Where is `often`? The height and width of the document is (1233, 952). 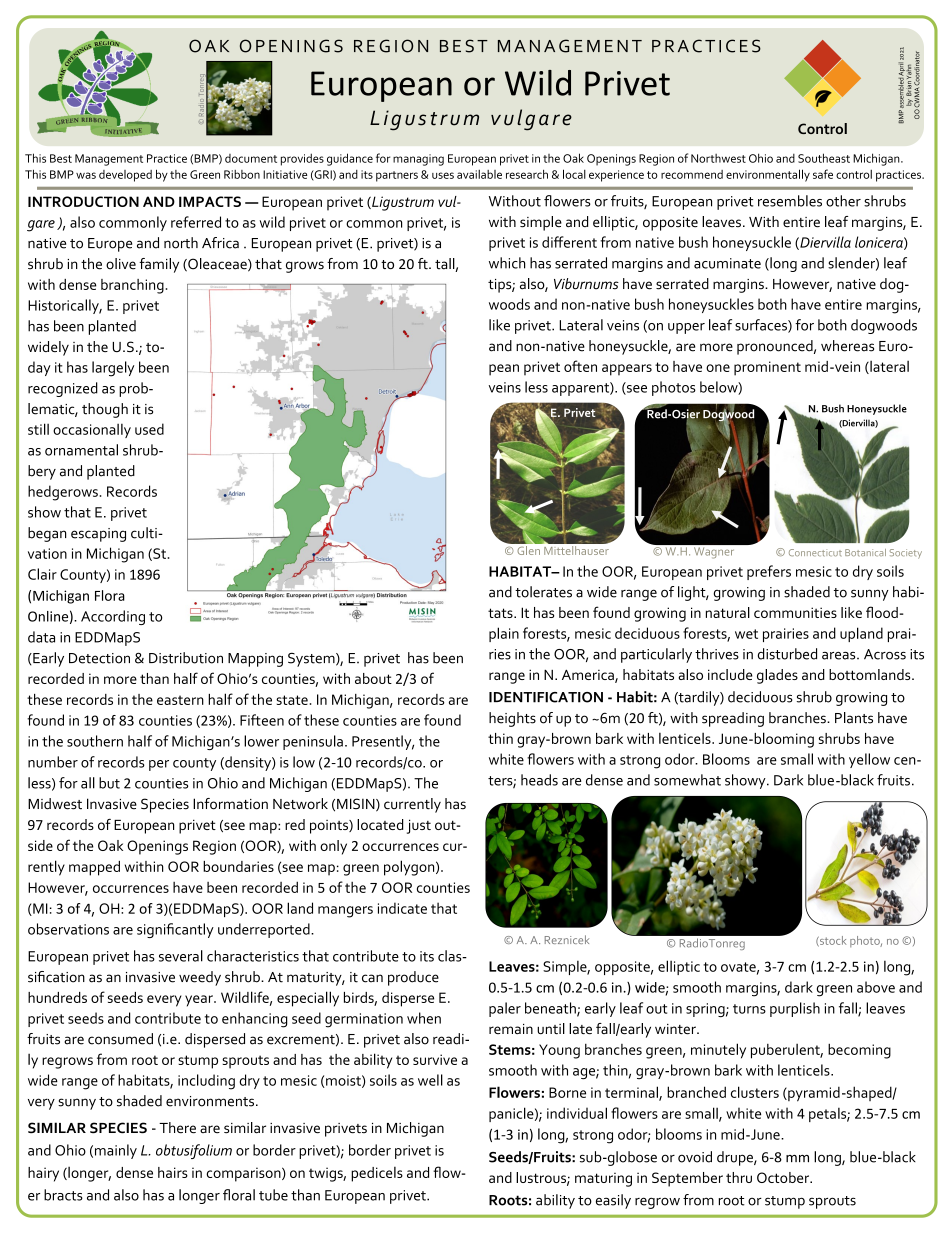 often is located at coordinates (580, 366).
